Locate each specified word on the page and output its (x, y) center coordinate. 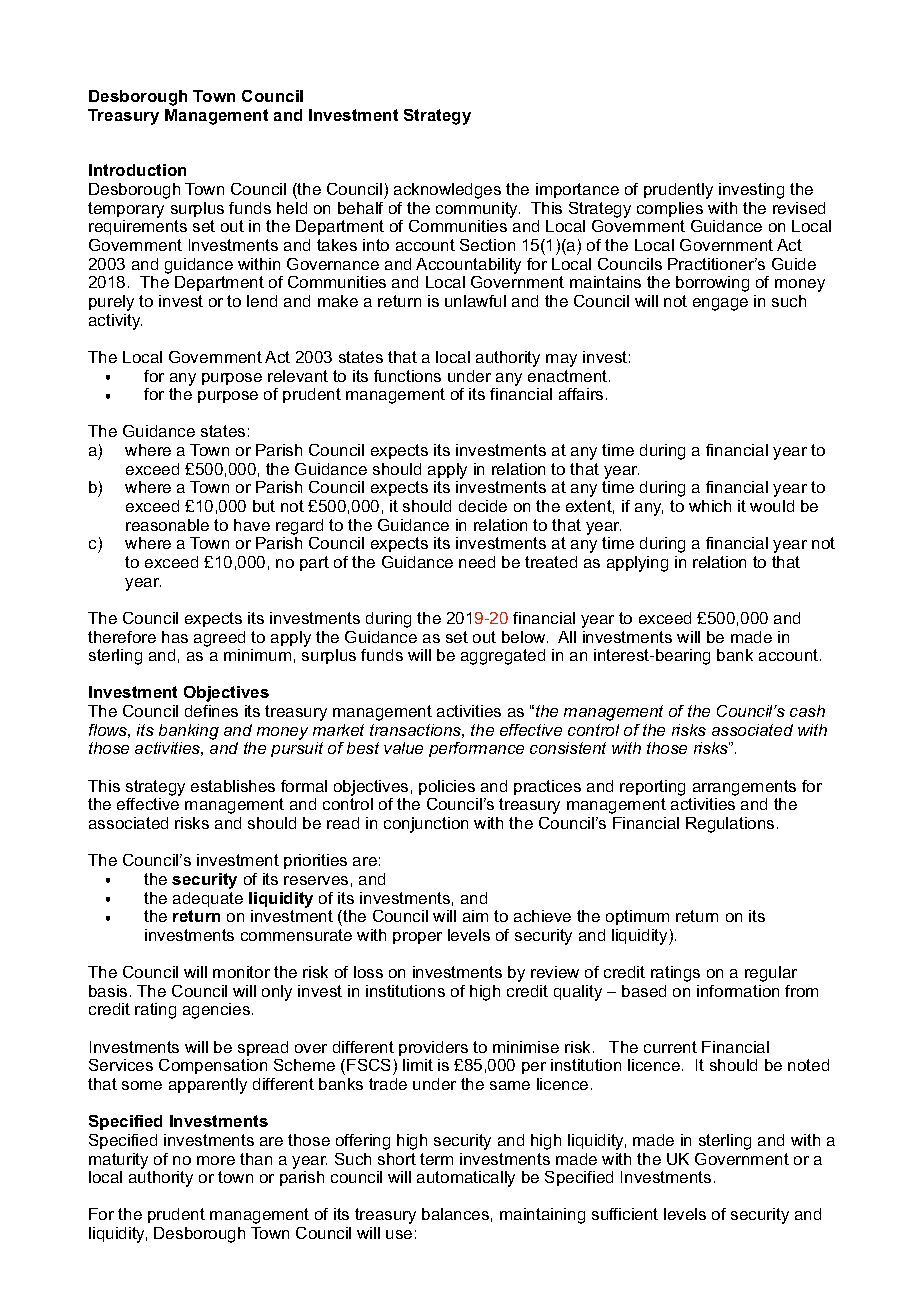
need (477, 562)
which (710, 506)
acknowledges (447, 191)
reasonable (167, 525)
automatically (466, 1179)
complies (670, 209)
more (216, 1160)
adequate (208, 899)
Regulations (730, 825)
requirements (138, 227)
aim (475, 916)
